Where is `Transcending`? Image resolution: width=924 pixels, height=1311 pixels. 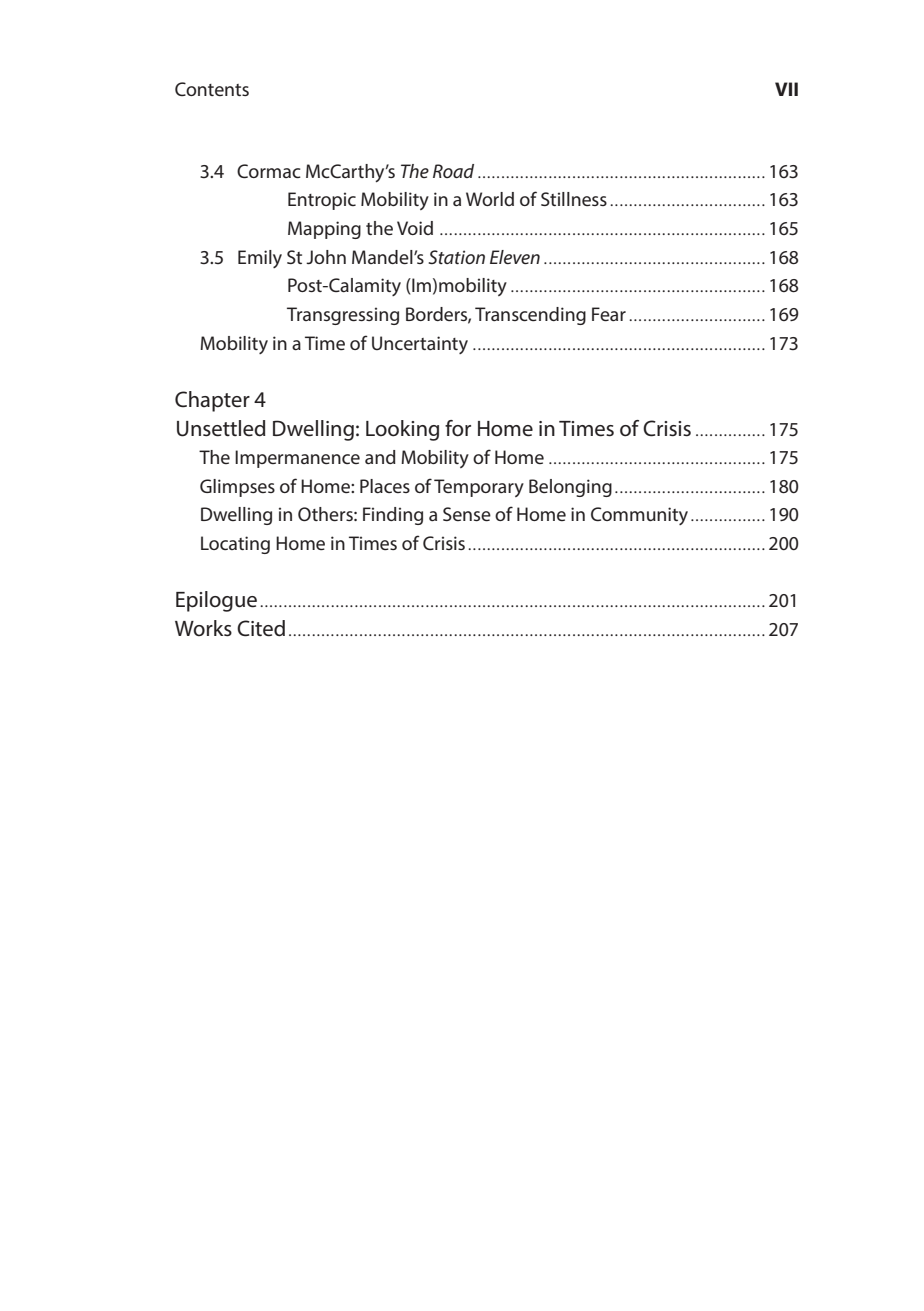 Transcending is located at coordinates (530, 316).
